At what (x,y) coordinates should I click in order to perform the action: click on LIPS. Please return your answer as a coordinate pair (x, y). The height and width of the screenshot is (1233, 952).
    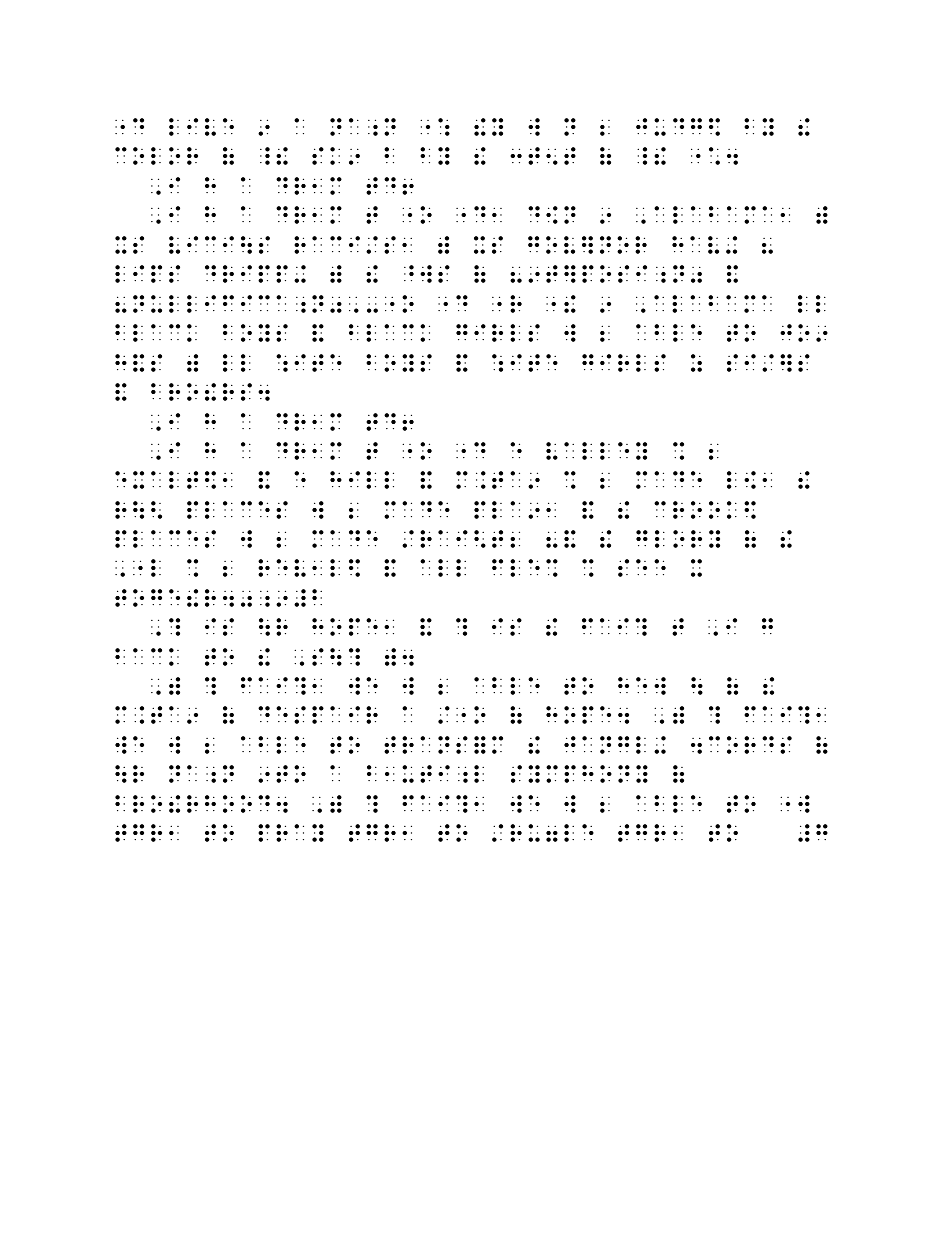
    Looking at the image, I should click on (147, 274).
